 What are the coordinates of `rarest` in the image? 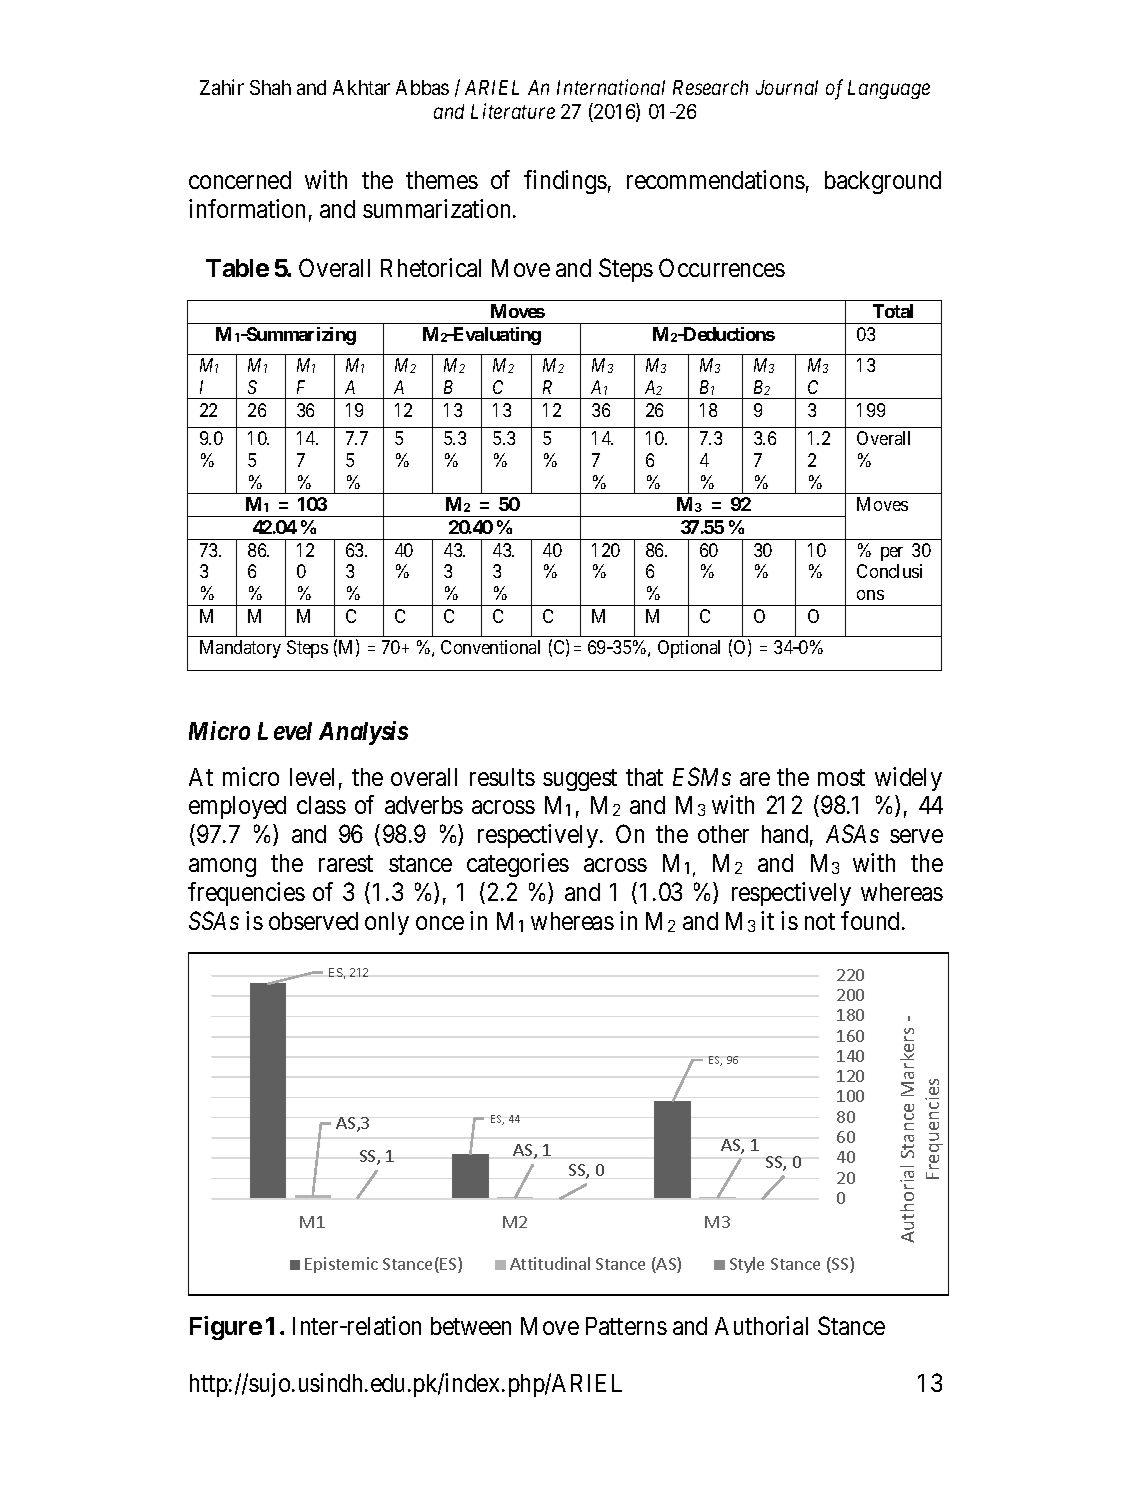 It's located at (346, 864).
